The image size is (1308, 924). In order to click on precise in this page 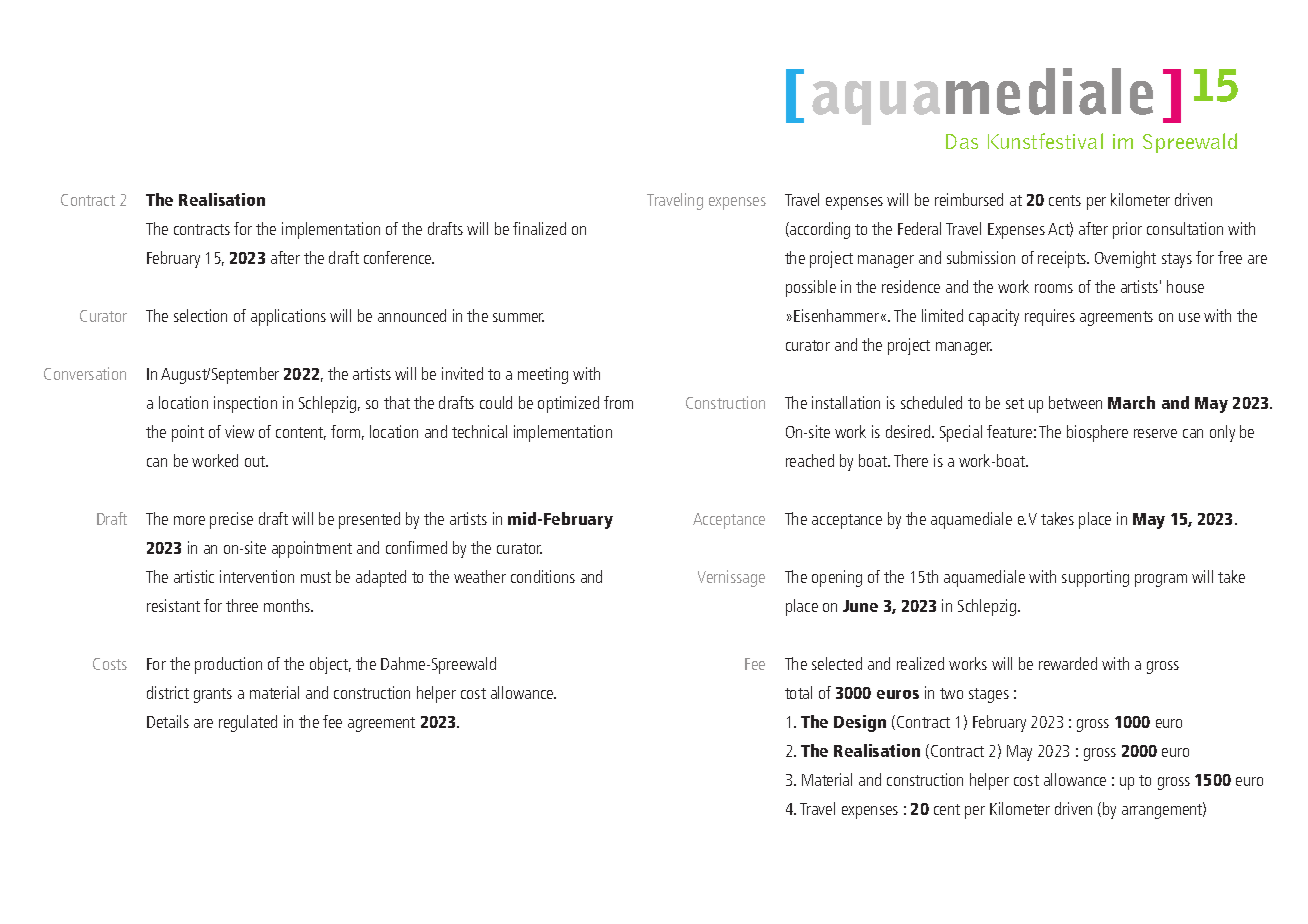, I will do `click(231, 520)`.
